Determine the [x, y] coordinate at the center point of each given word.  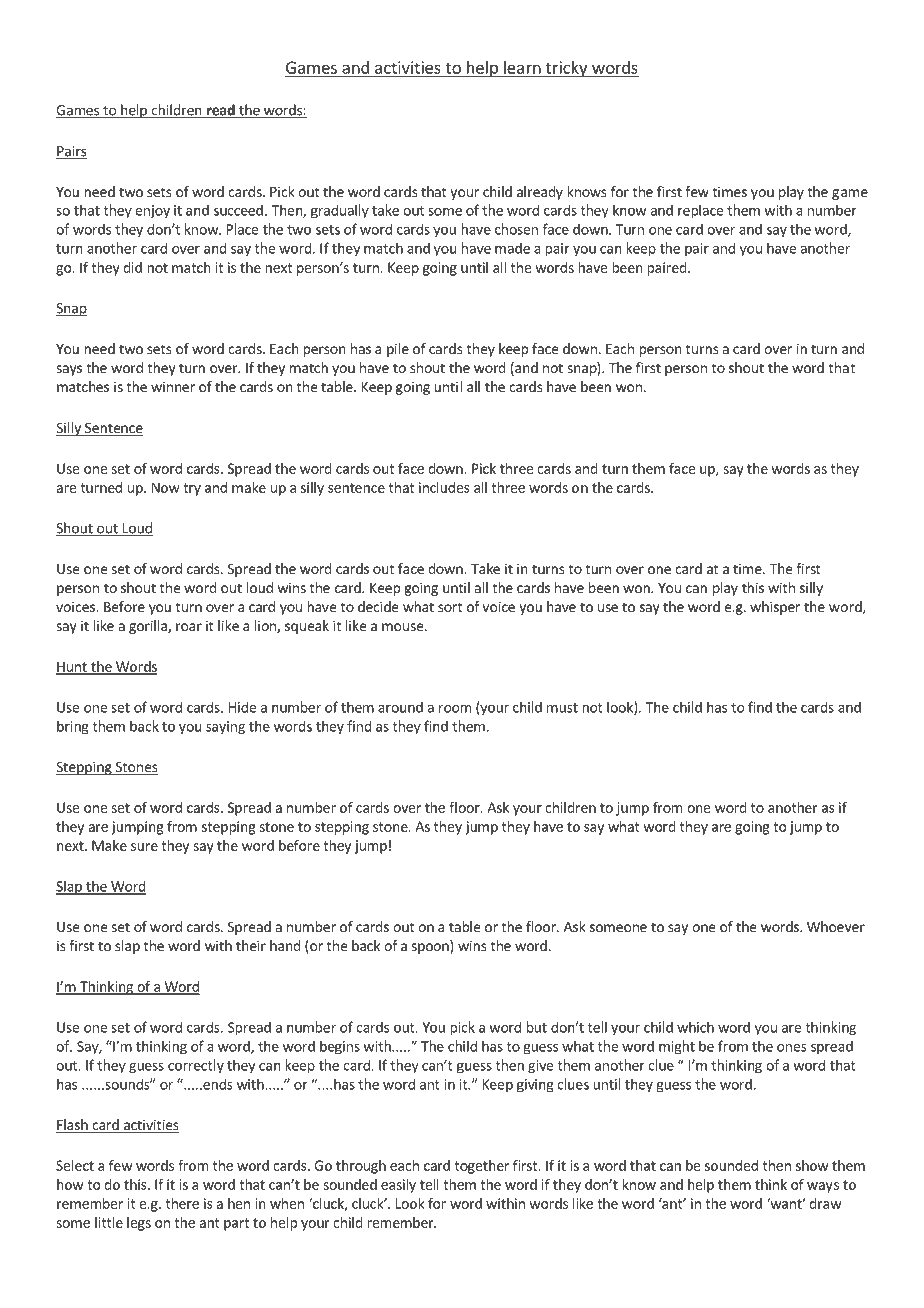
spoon [431, 948]
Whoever [836, 926]
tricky [566, 69]
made [512, 248]
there [182, 1203]
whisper [775, 608]
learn [522, 67]
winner [173, 386]
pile [398, 350]
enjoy [152, 212]
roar [189, 627]
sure [144, 847]
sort [450, 607]
